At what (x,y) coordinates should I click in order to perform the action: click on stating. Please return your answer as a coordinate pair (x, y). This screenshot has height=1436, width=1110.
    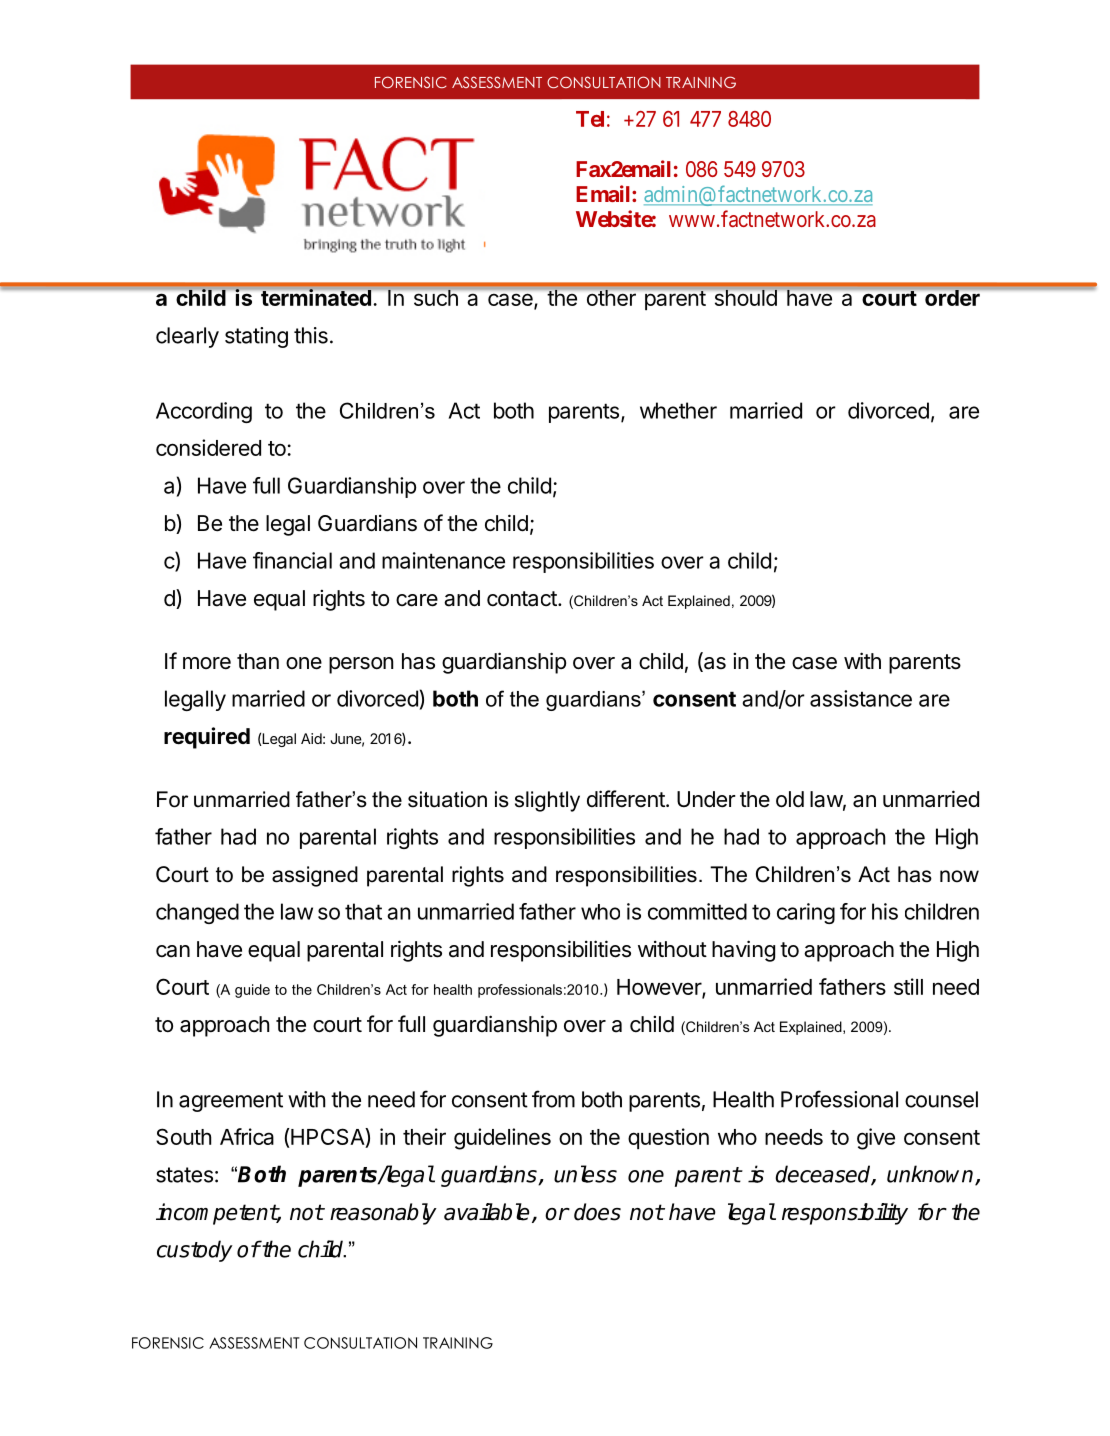
    Looking at the image, I should click on (256, 337).
